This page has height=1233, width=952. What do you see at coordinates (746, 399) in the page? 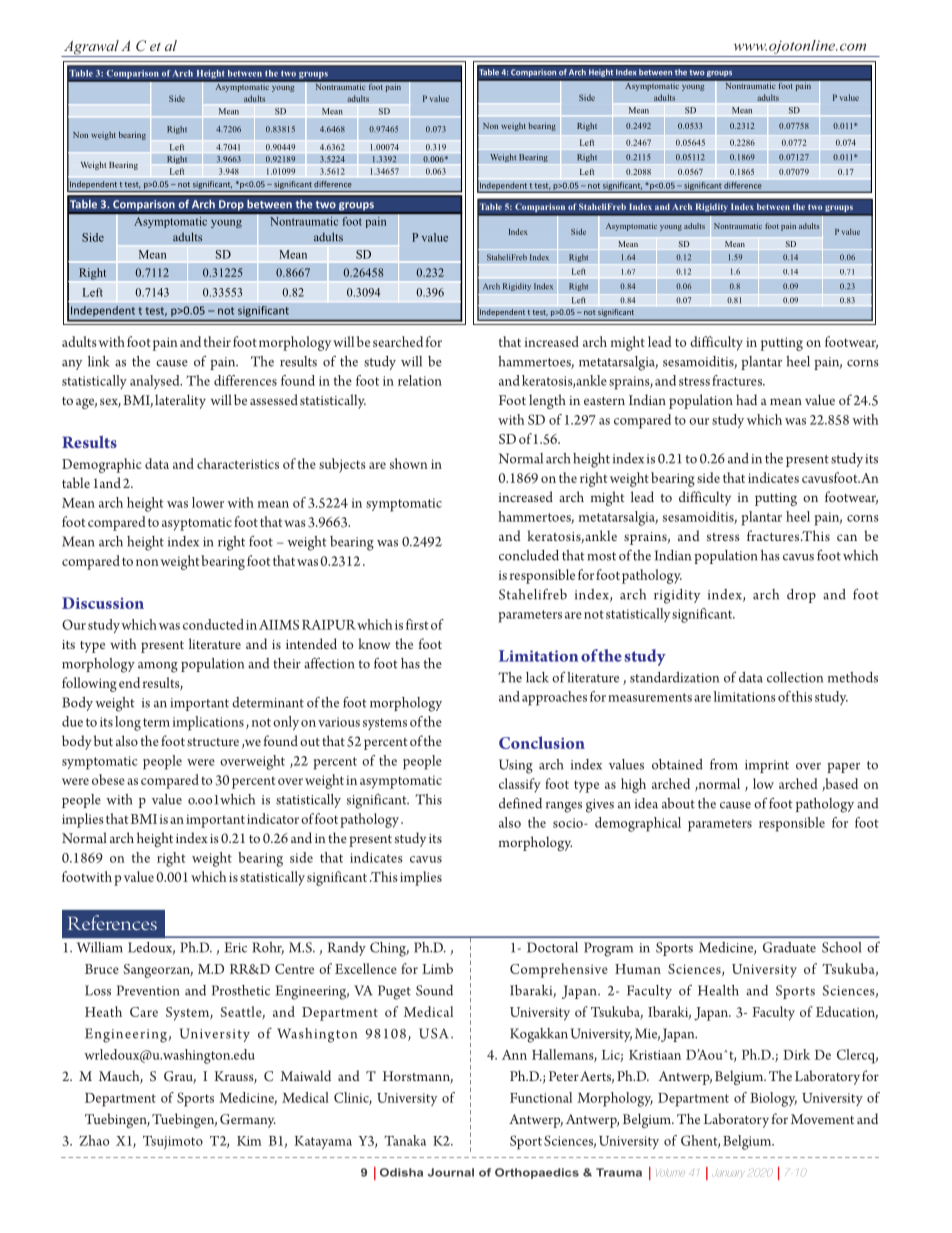
I see `had` at bounding box center [746, 399].
